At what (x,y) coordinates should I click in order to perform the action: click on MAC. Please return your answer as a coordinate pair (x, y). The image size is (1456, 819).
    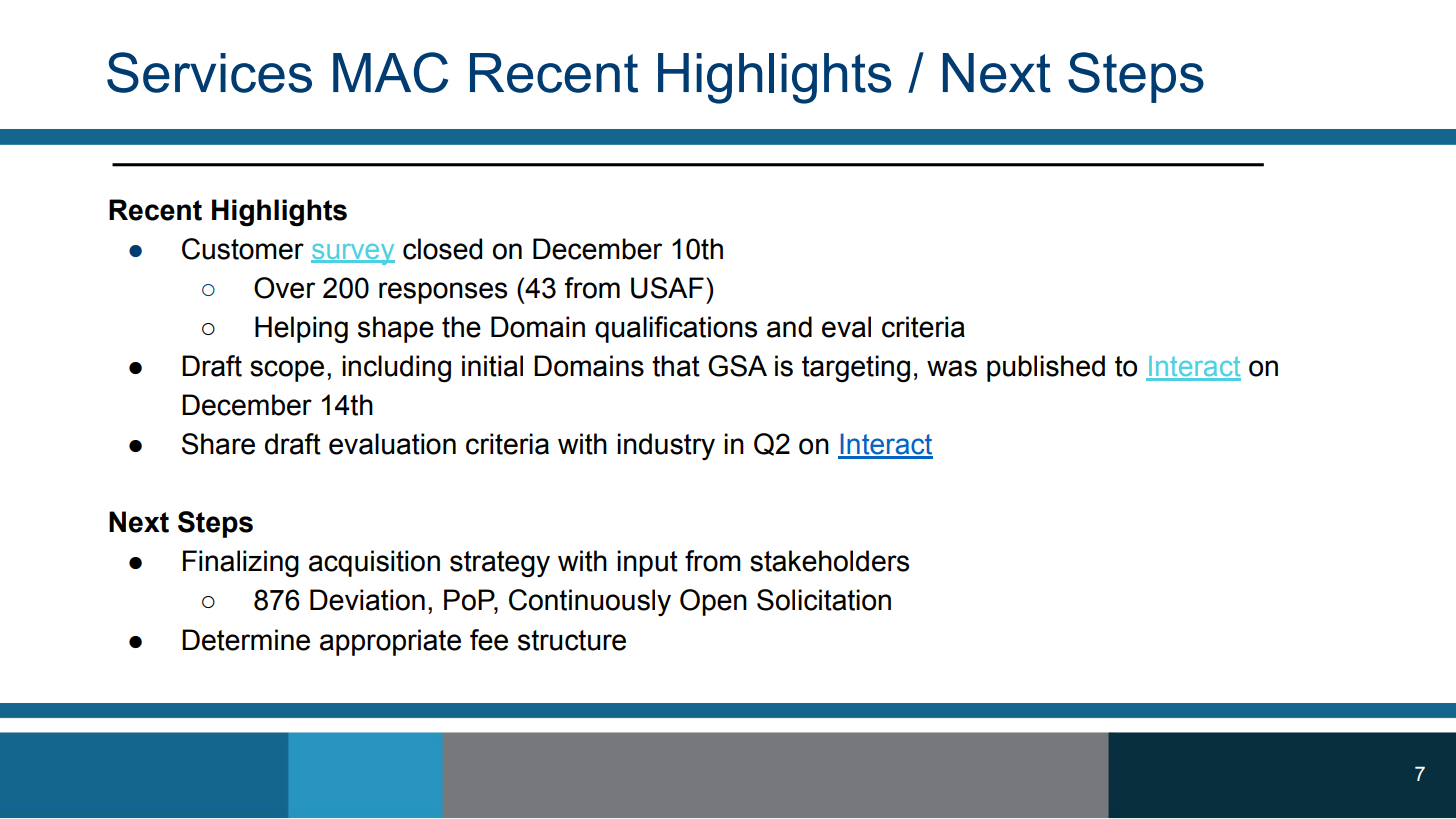
    Looking at the image, I should click on (390, 72).
